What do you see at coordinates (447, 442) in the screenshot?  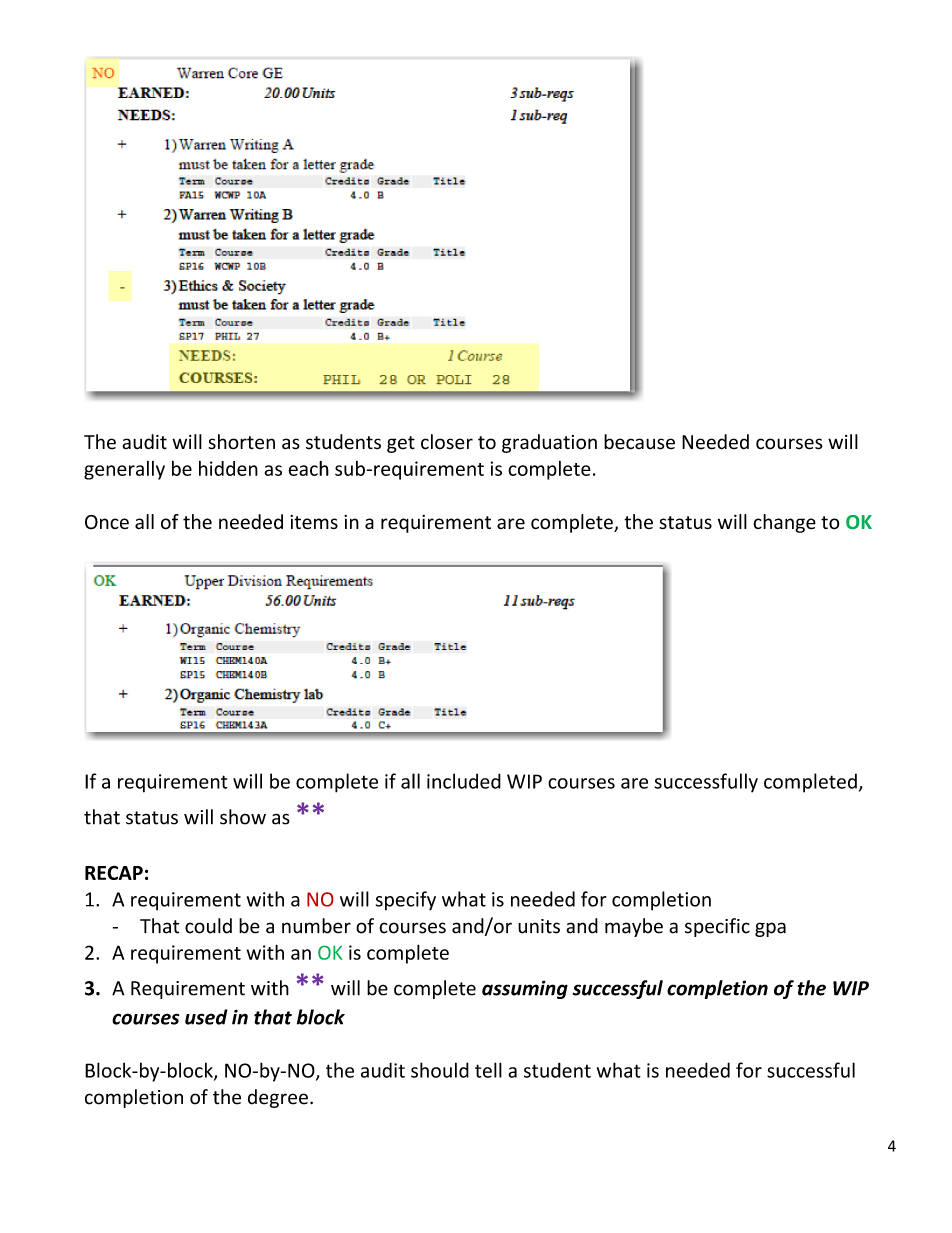 I see `closer` at bounding box center [447, 442].
